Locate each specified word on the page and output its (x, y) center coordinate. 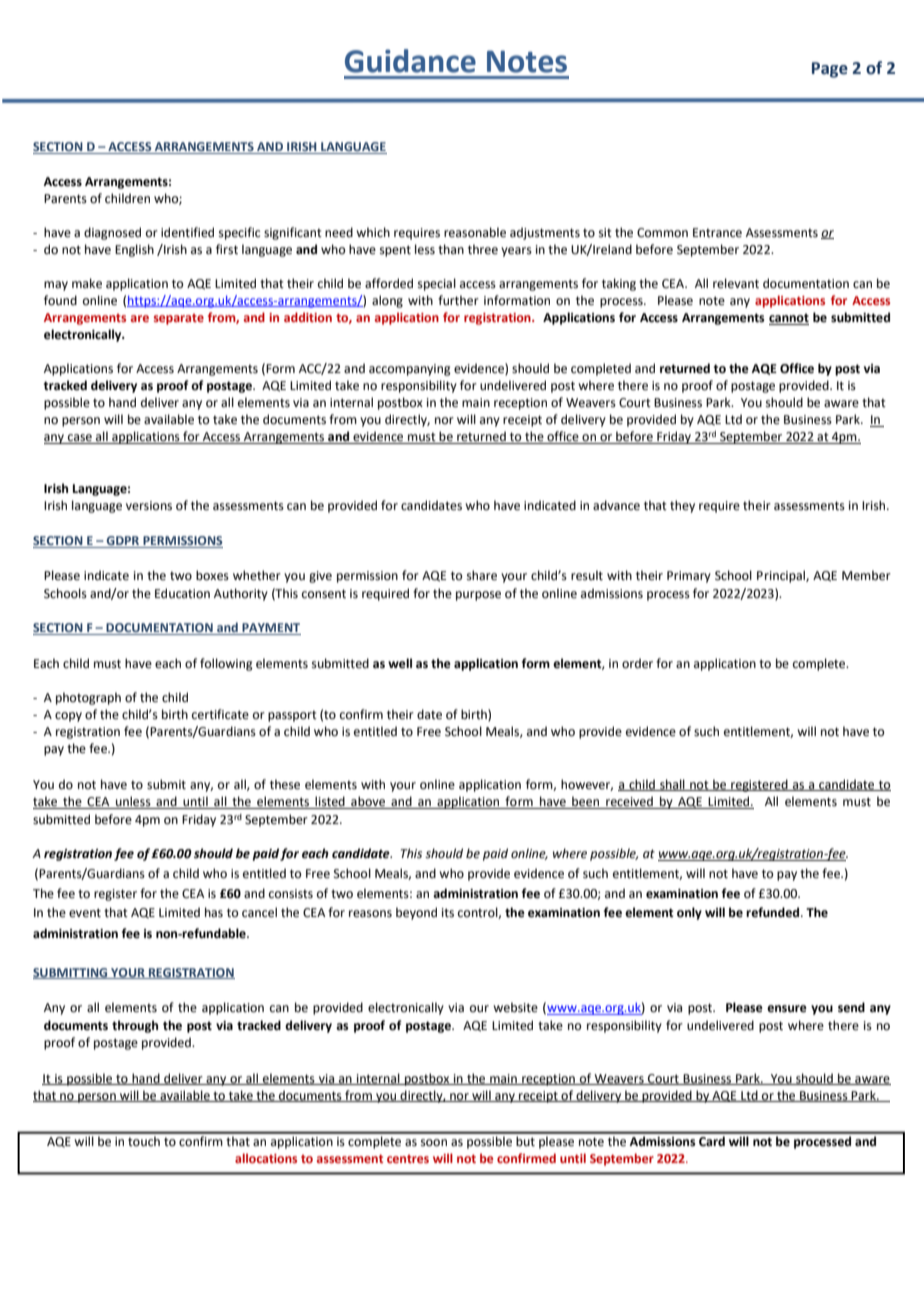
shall (672, 785)
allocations (266, 1158)
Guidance (410, 61)
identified (187, 232)
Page (830, 70)
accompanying (410, 370)
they (682, 506)
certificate (220, 714)
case (80, 439)
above (368, 802)
